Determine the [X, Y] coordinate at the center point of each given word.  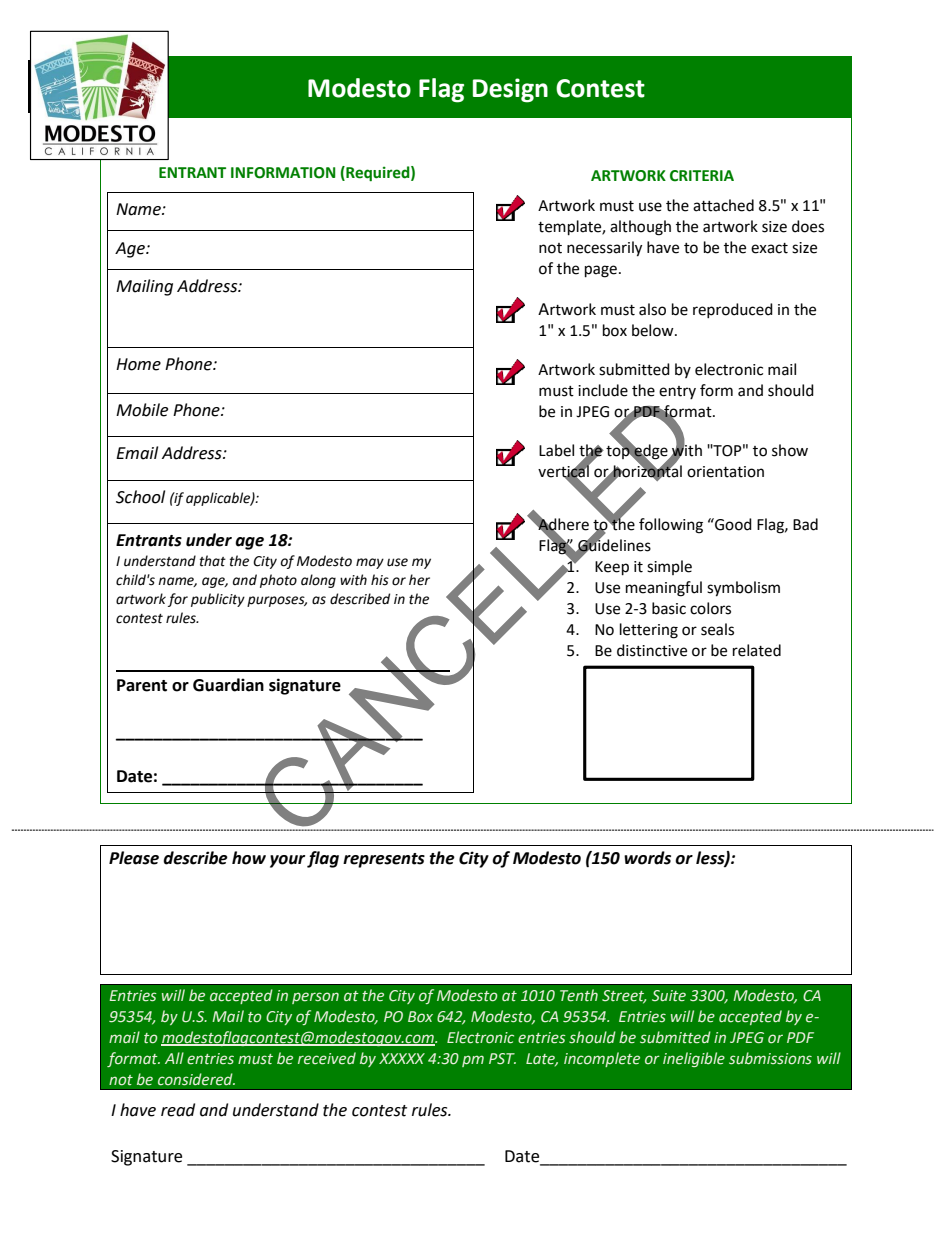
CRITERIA [702, 176]
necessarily [604, 249]
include [603, 390]
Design [510, 90]
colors [710, 608]
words [647, 858]
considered [196, 1079]
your [287, 861]
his [380, 580]
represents [384, 860]
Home [138, 364]
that [213, 561]
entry [677, 392]
